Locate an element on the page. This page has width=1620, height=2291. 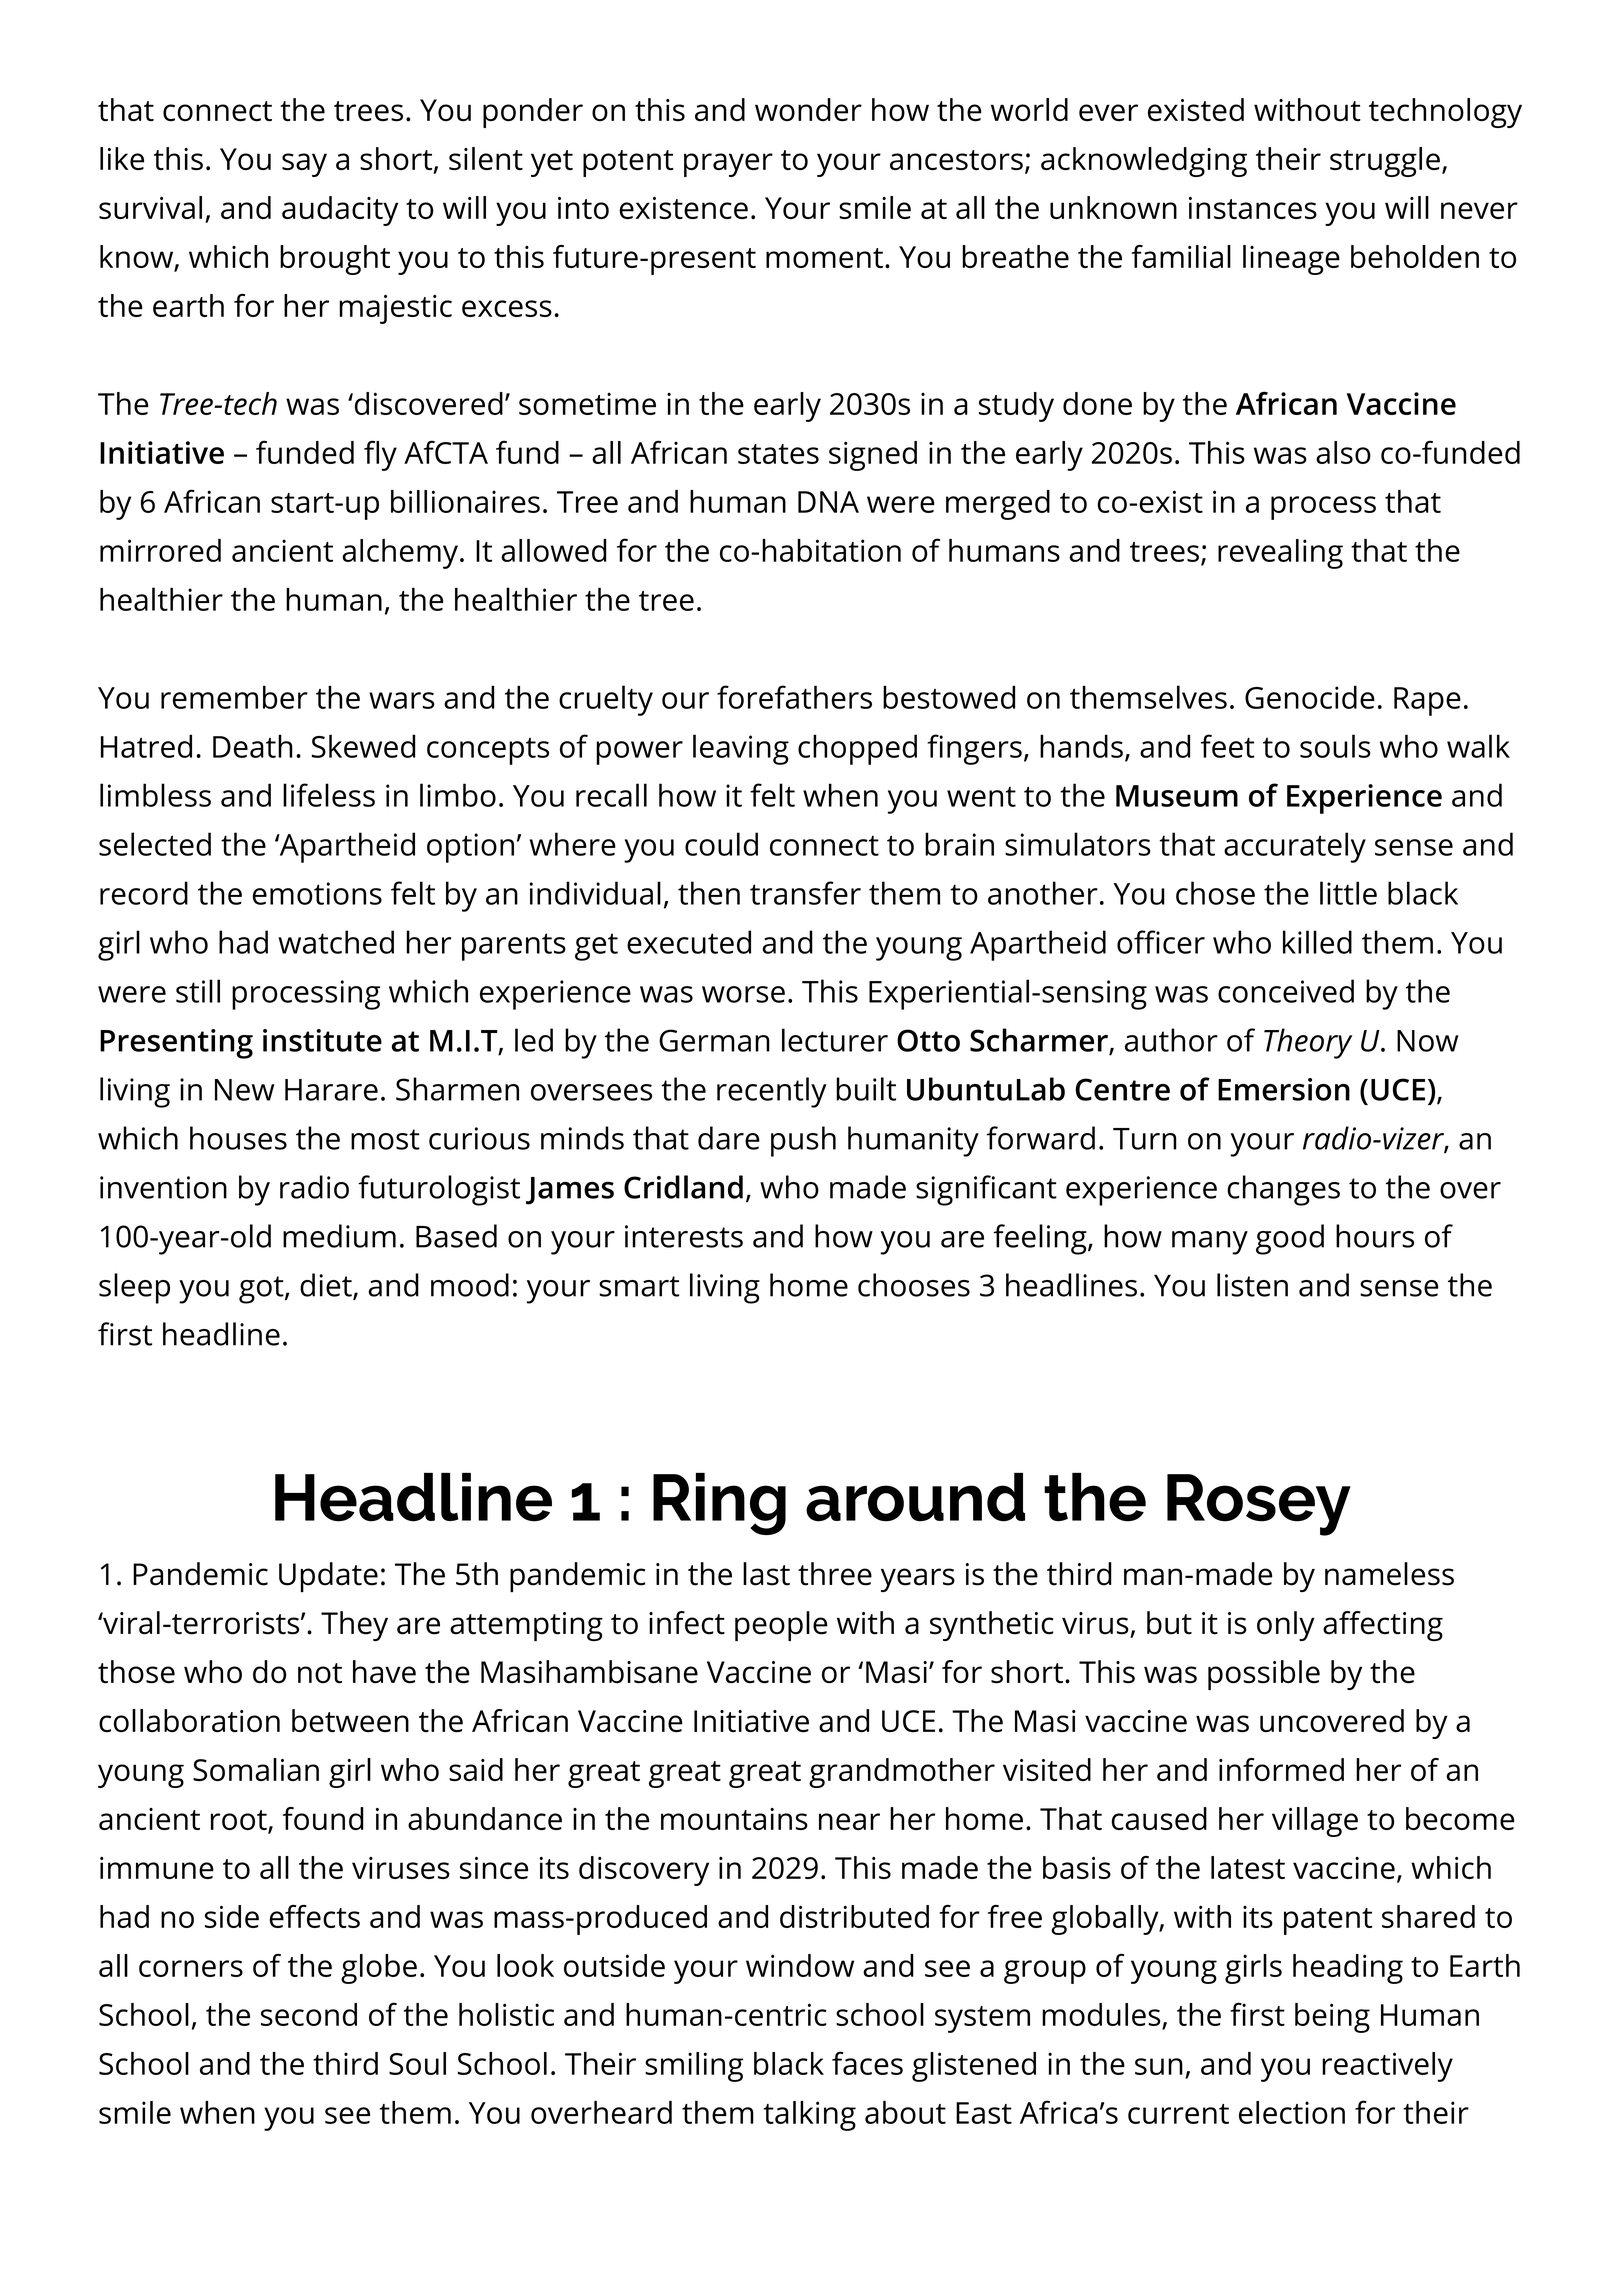
second is located at coordinates (309, 2014).
